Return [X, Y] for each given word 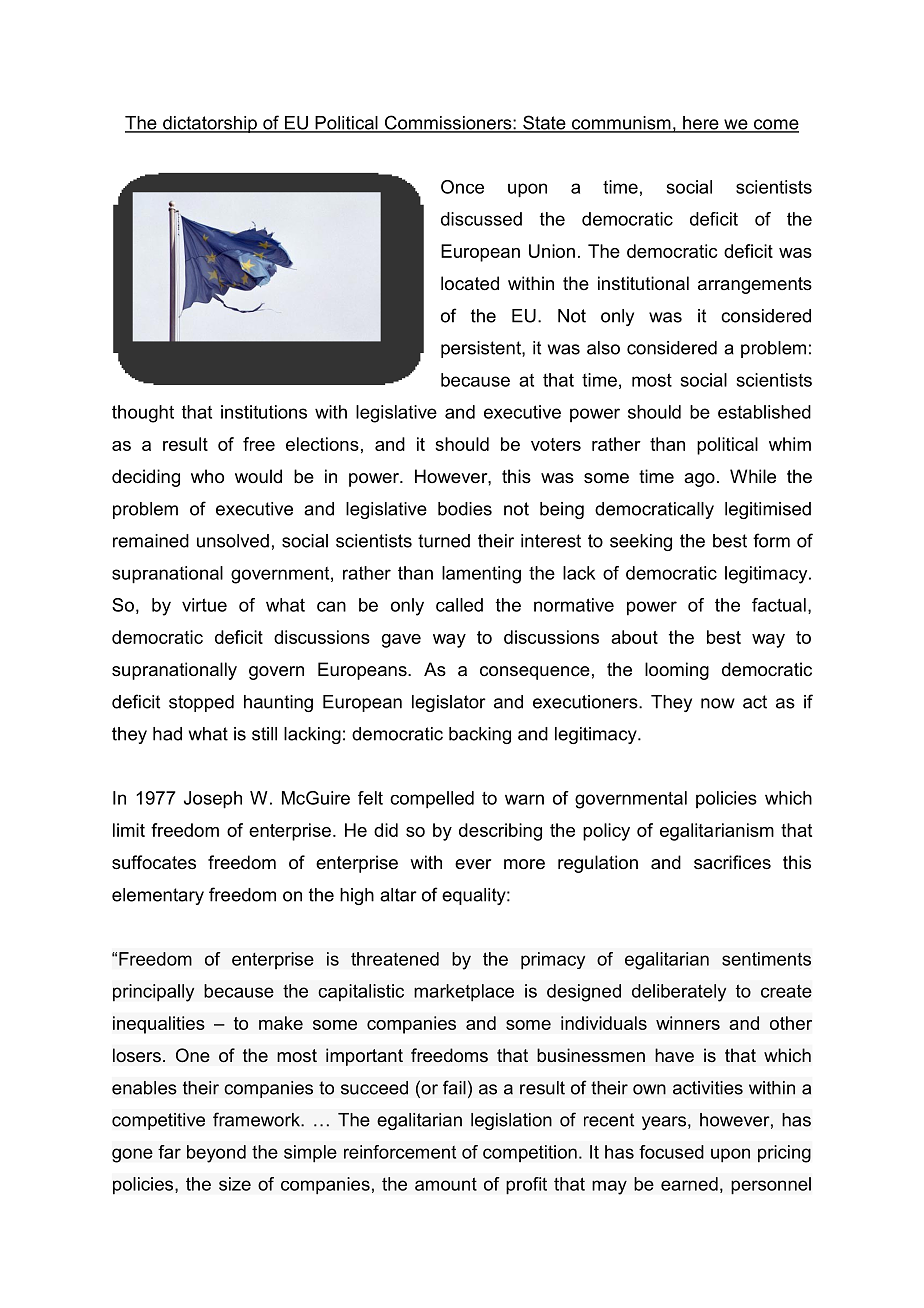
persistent [482, 349]
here [701, 124]
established [764, 412]
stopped [201, 703]
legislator [449, 703]
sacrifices [732, 862]
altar [398, 895]
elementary [158, 896]
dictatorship [210, 124]
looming [677, 671]
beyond [216, 1154]
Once [462, 187]
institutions [264, 412]
